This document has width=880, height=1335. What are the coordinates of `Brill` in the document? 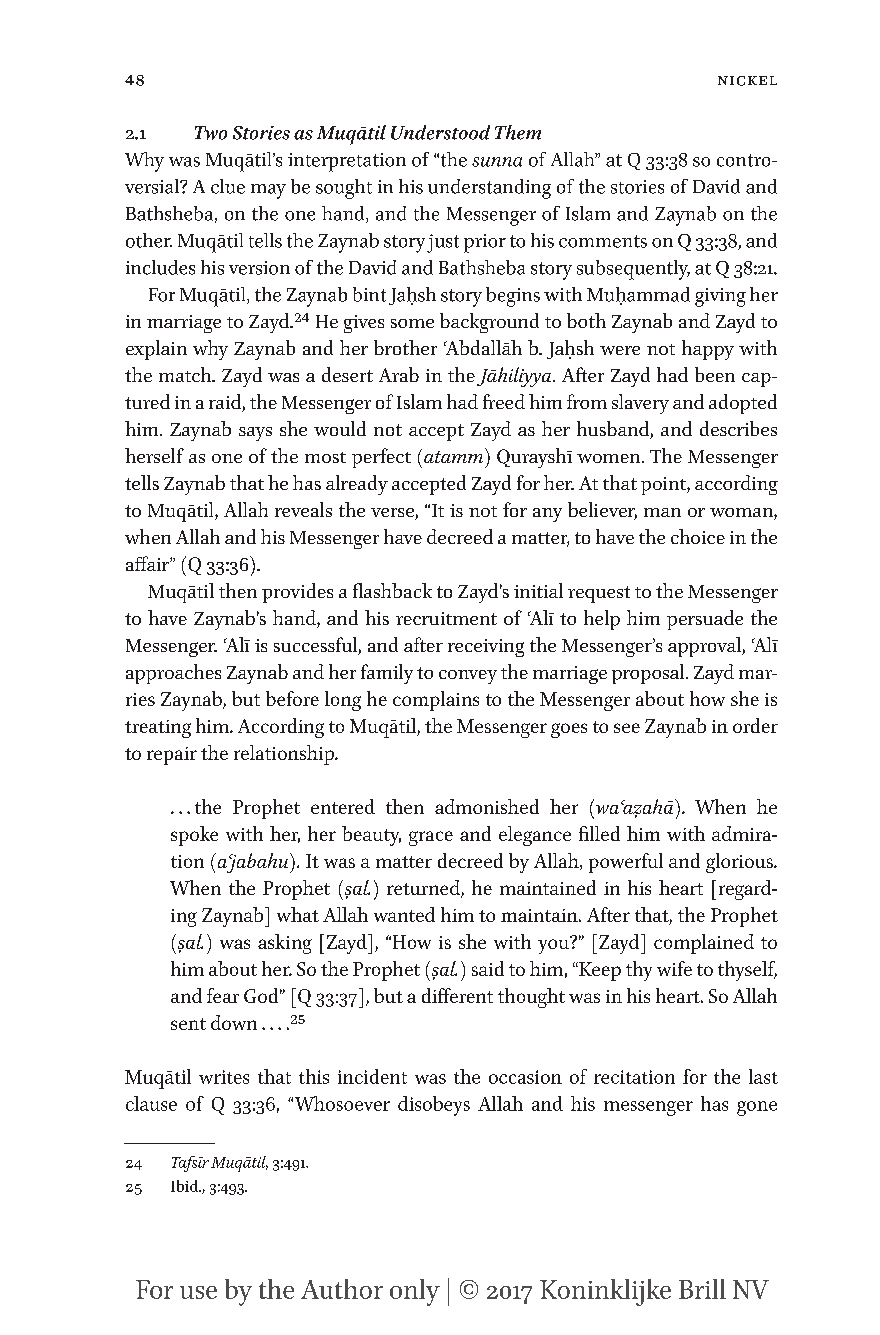 It's located at (702, 1289).
